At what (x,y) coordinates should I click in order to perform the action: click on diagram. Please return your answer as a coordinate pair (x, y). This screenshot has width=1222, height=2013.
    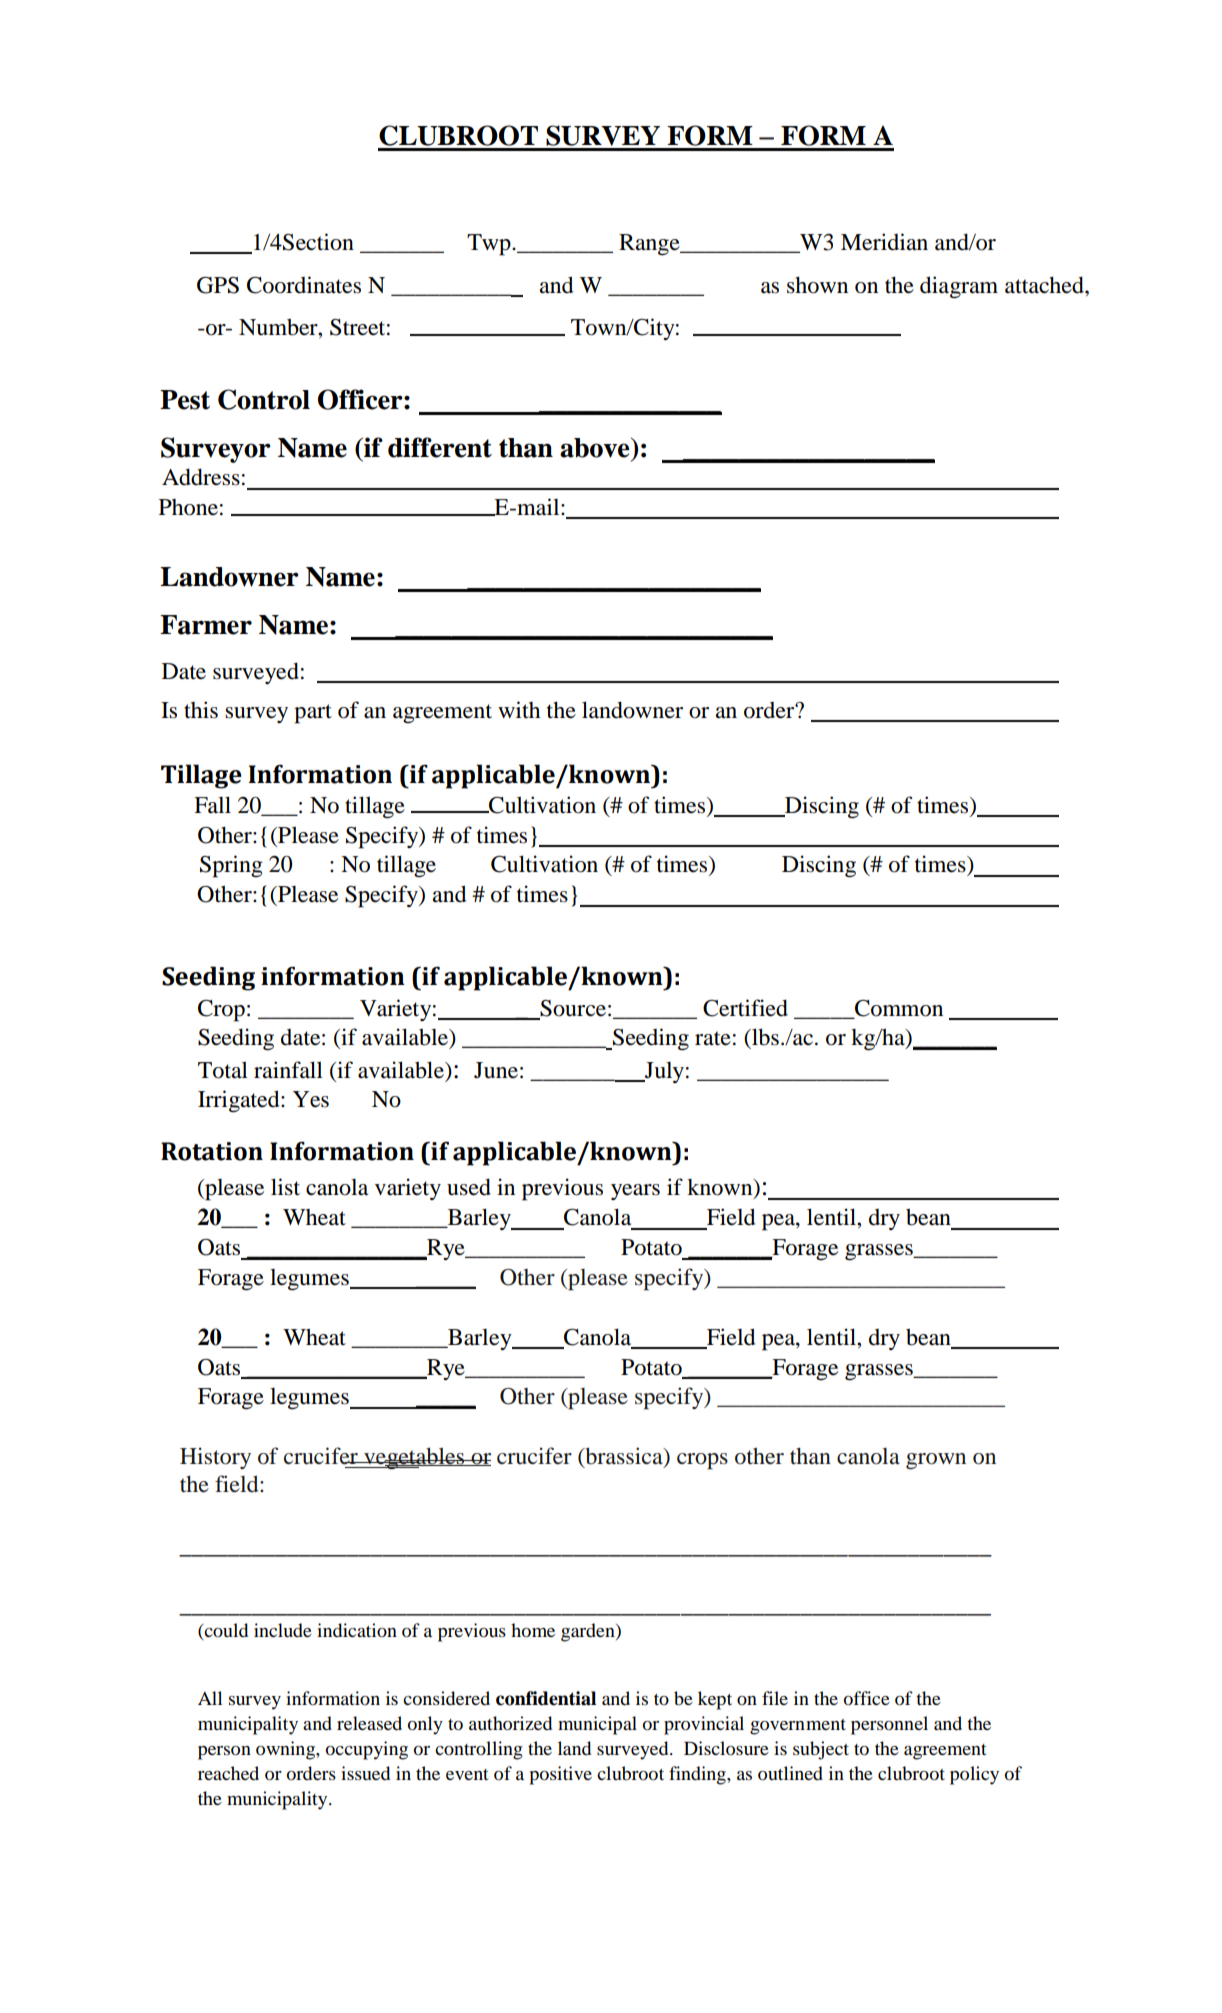
    Looking at the image, I should click on (959, 287).
